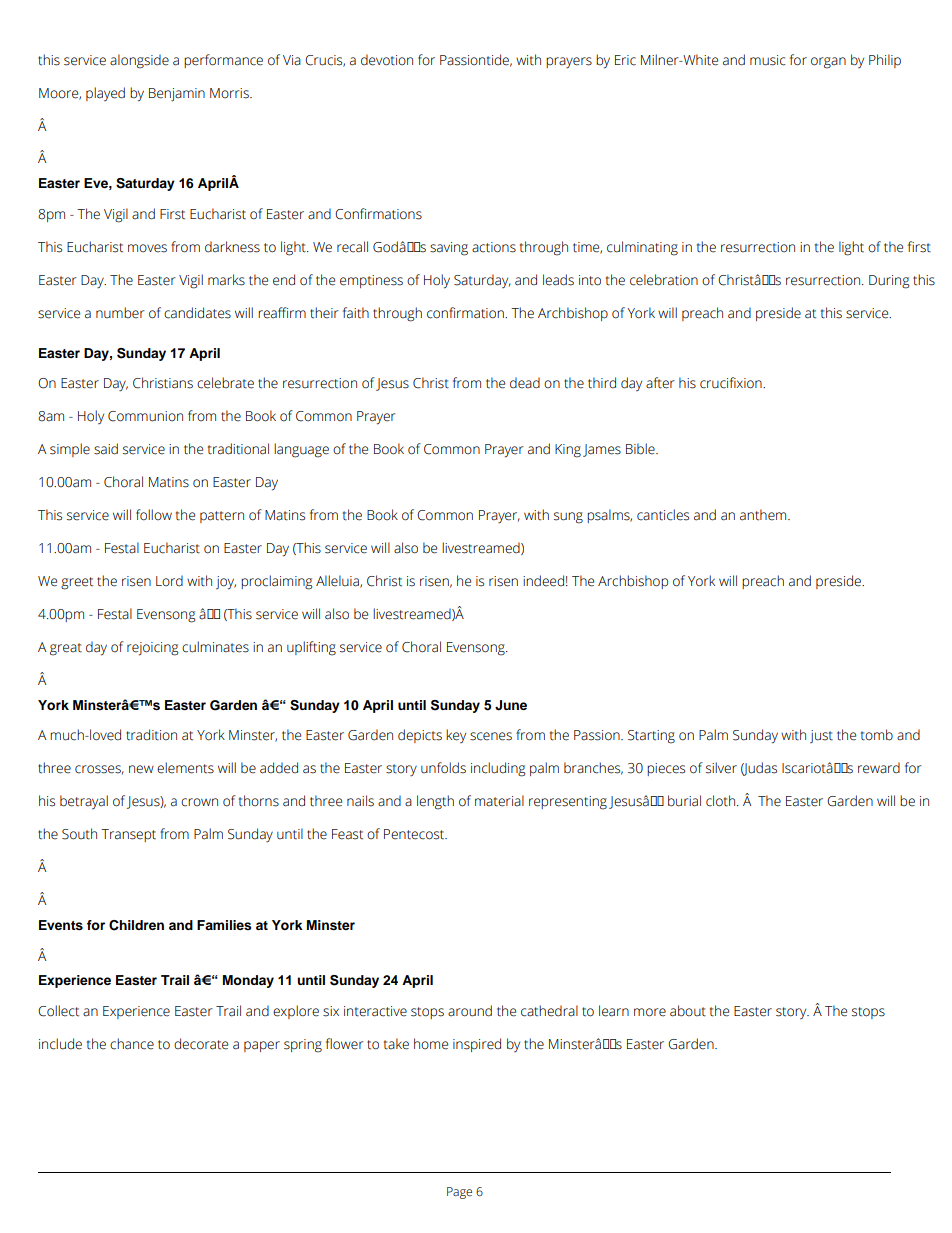 This screenshot has height=1233, width=952. What do you see at coordinates (889, 282) in the screenshot?
I see `During` at bounding box center [889, 282].
